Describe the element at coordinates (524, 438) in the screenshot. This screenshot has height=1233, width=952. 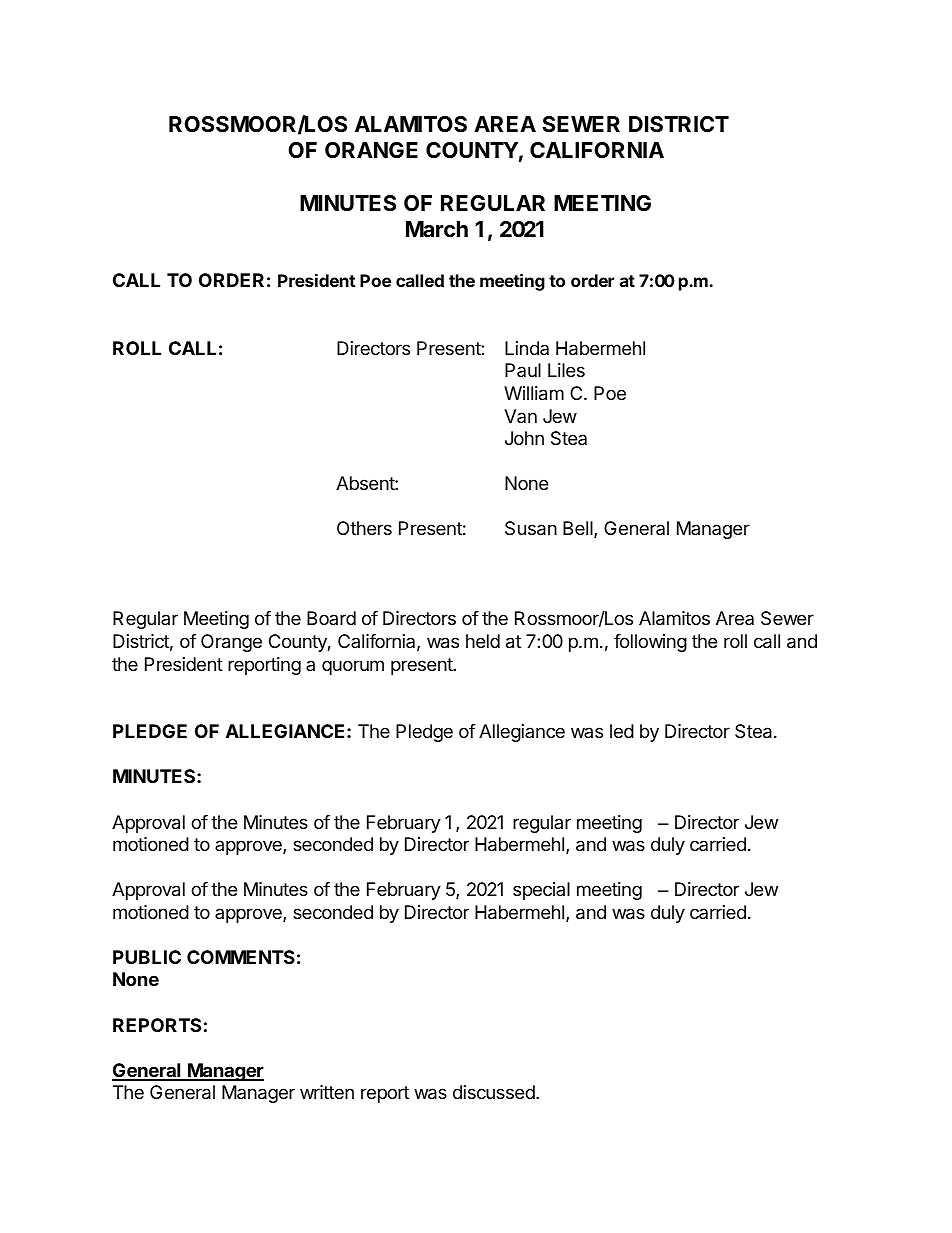
I see `John` at that location.
